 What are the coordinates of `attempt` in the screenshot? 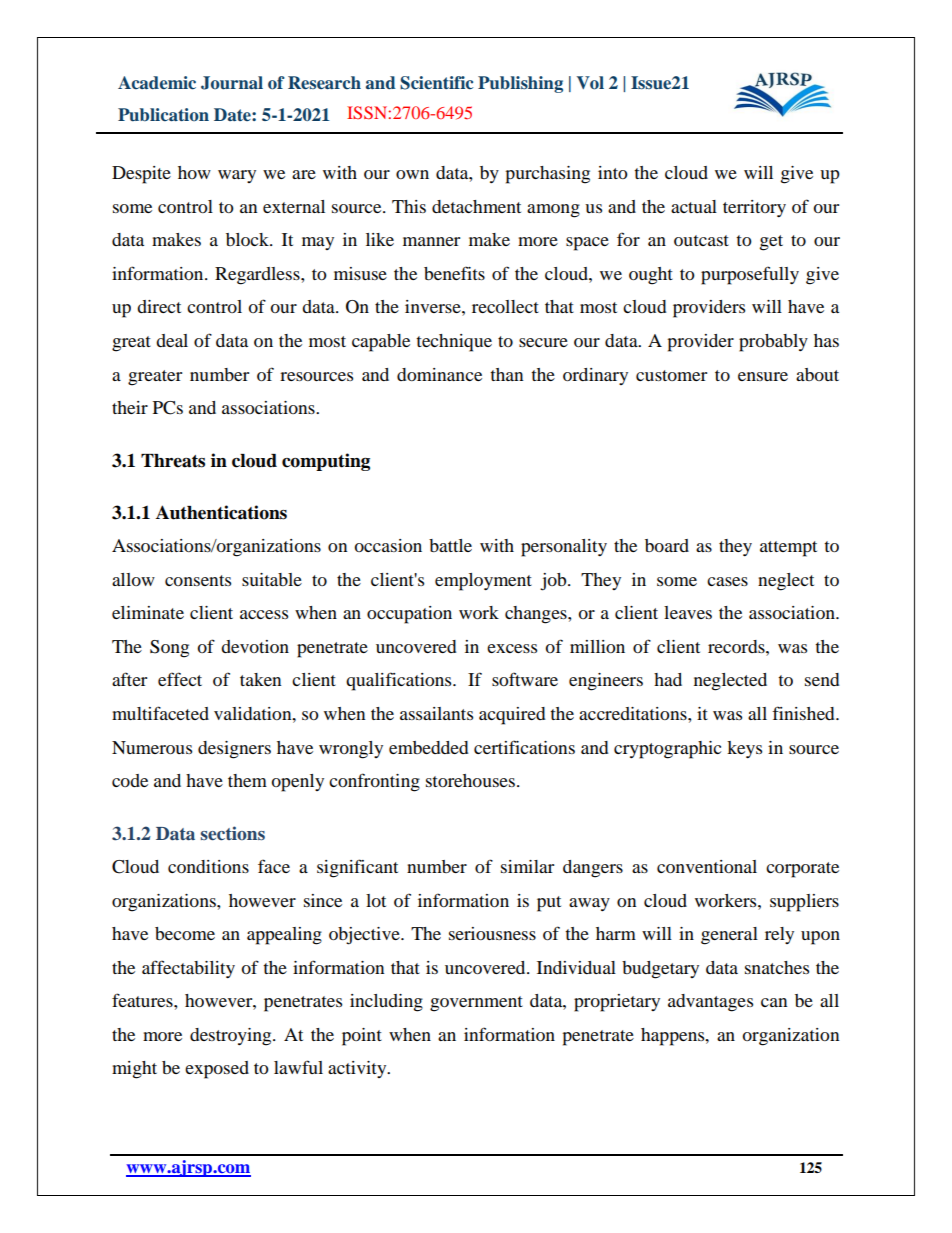 It's located at (788, 549).
